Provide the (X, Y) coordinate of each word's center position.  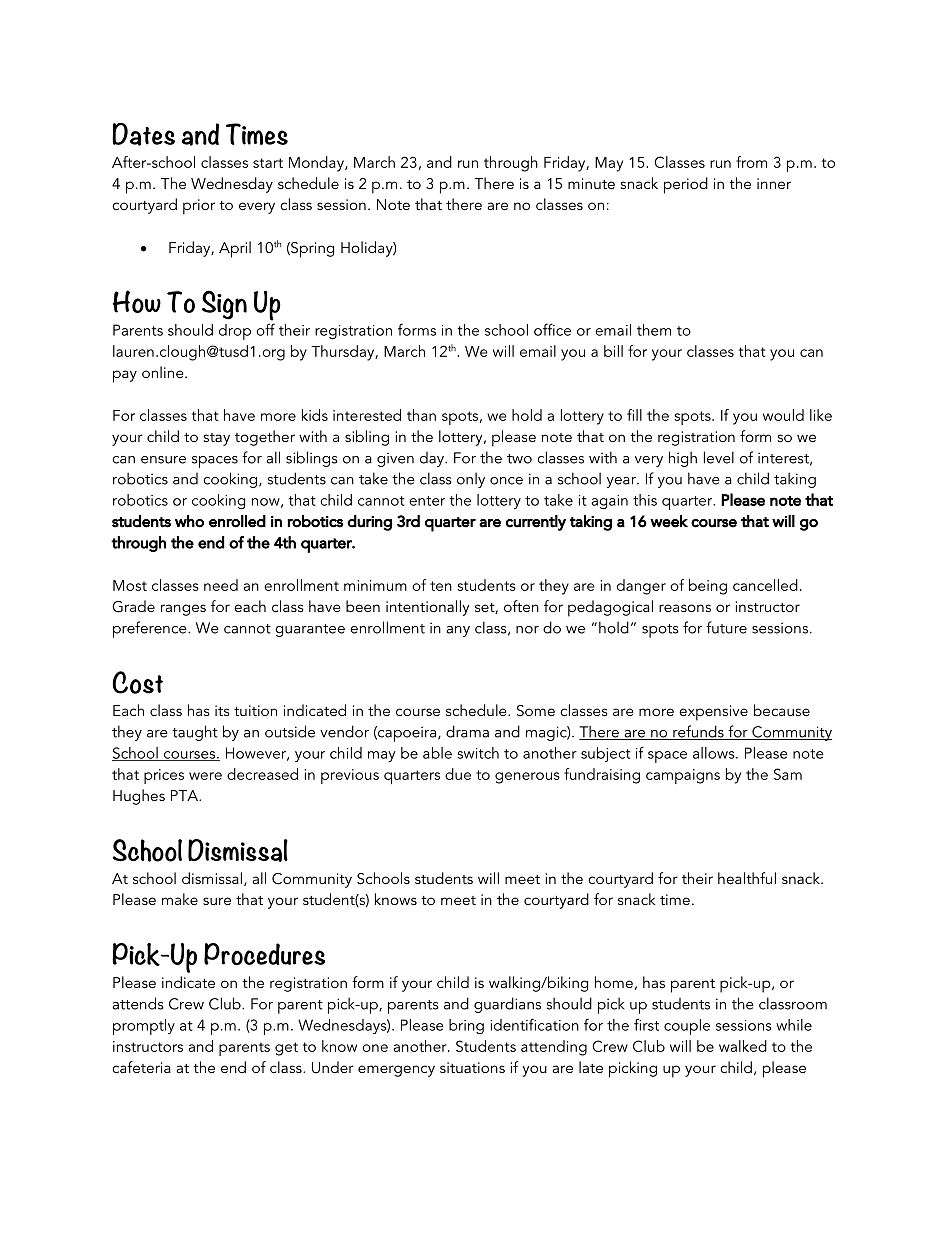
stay (217, 439)
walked (743, 1046)
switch (478, 753)
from (751, 162)
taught (195, 733)
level (719, 457)
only (471, 480)
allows (715, 753)
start (268, 163)
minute (591, 183)
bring (466, 1026)
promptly (144, 1027)
